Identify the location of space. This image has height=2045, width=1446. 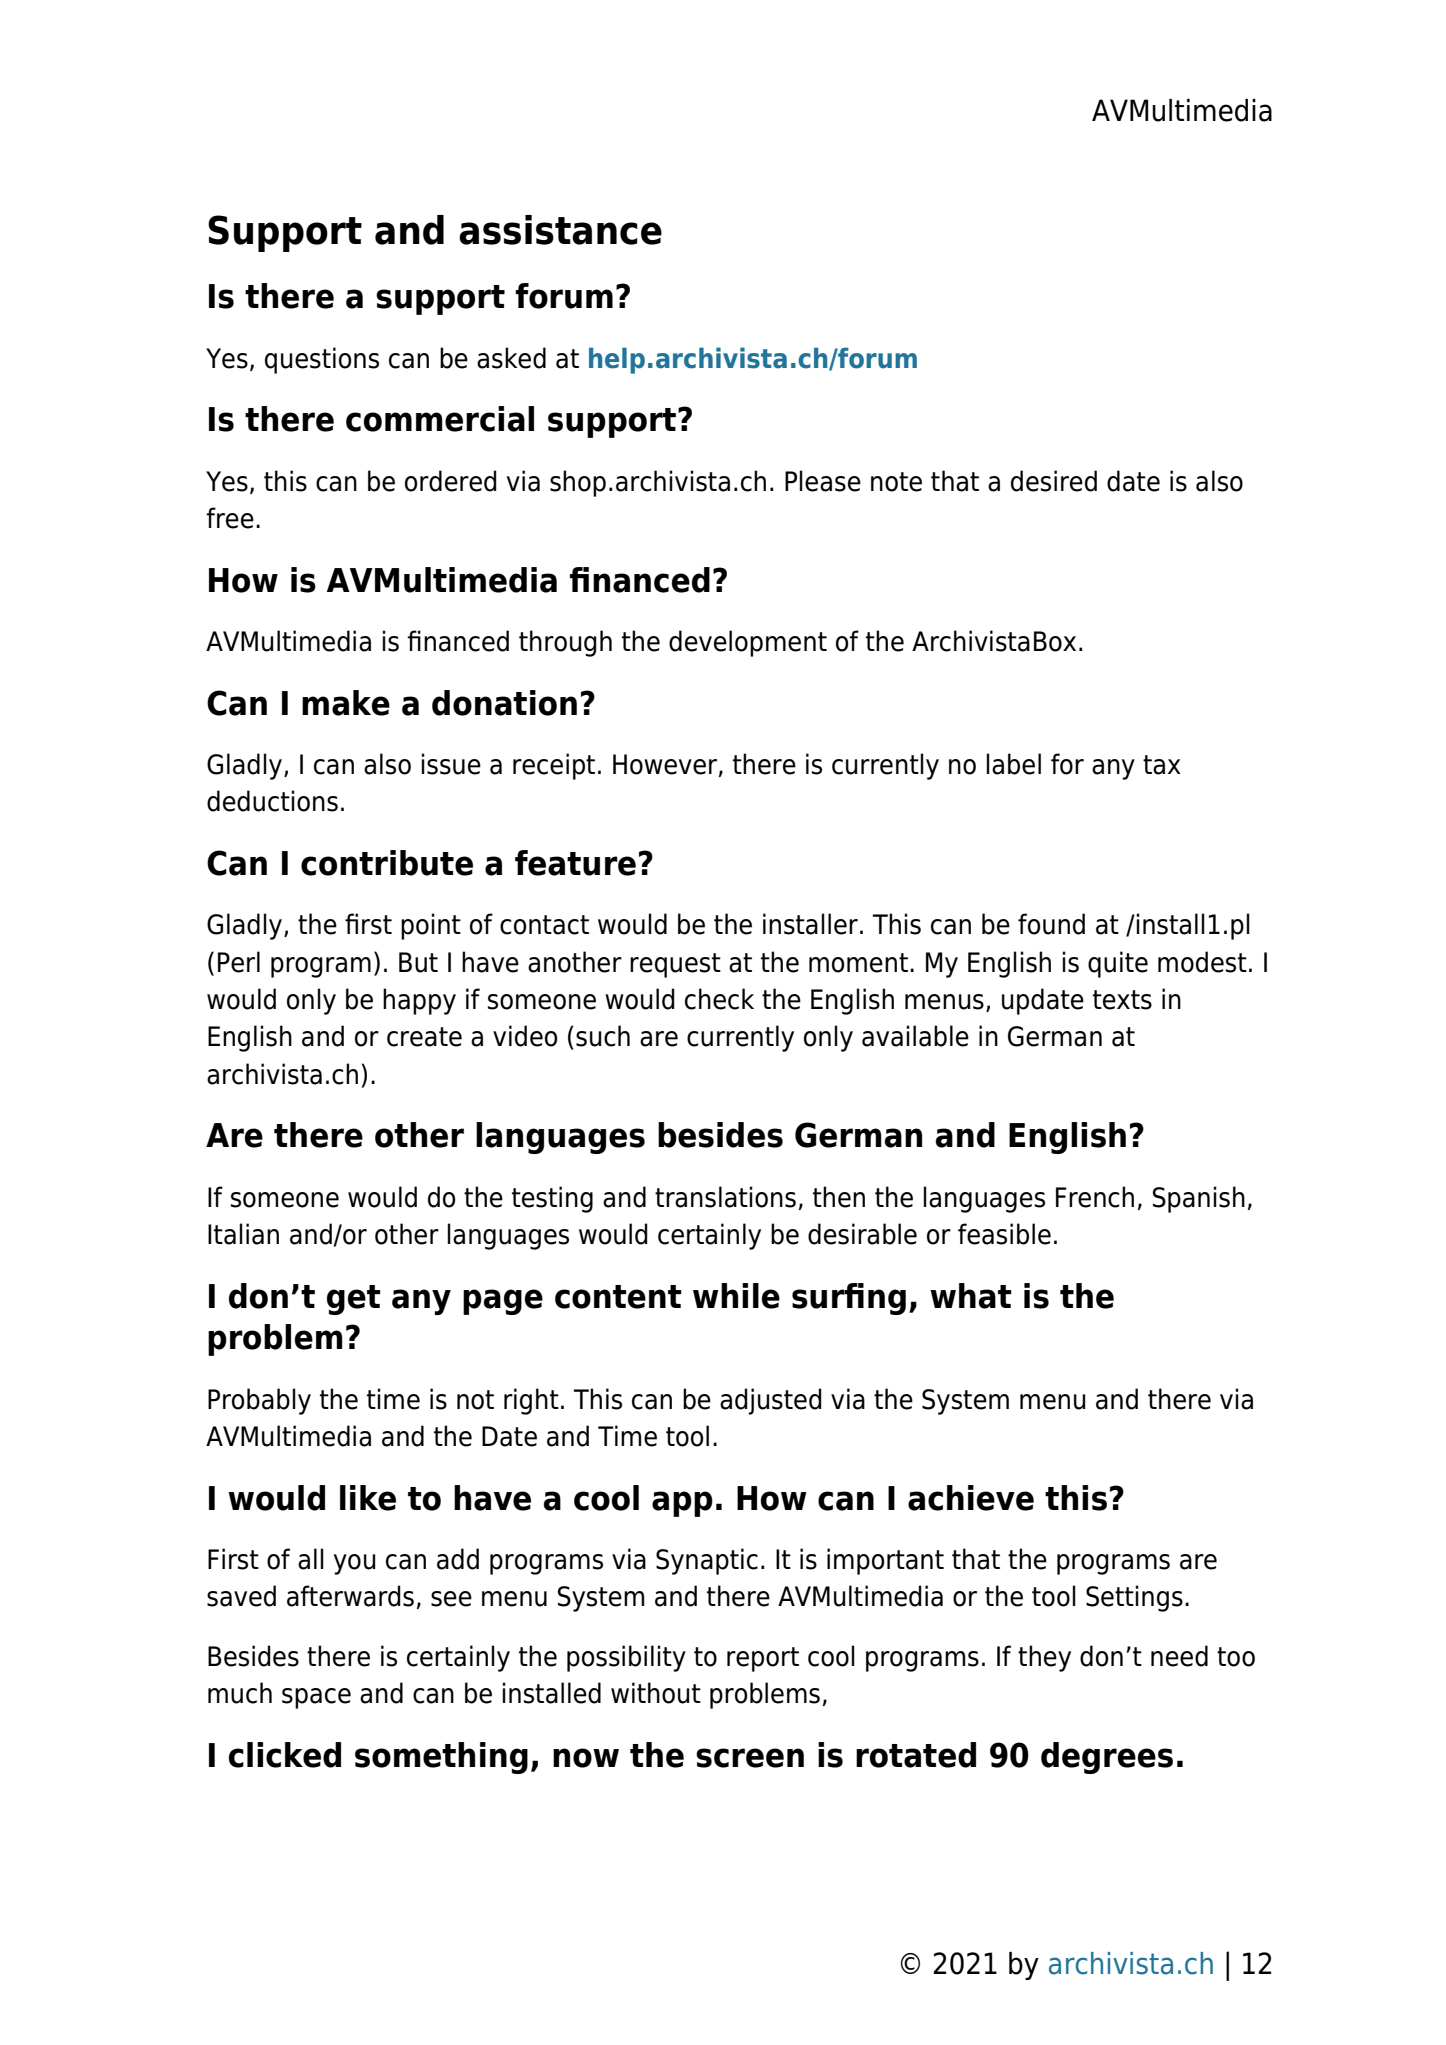
(316, 1698).
